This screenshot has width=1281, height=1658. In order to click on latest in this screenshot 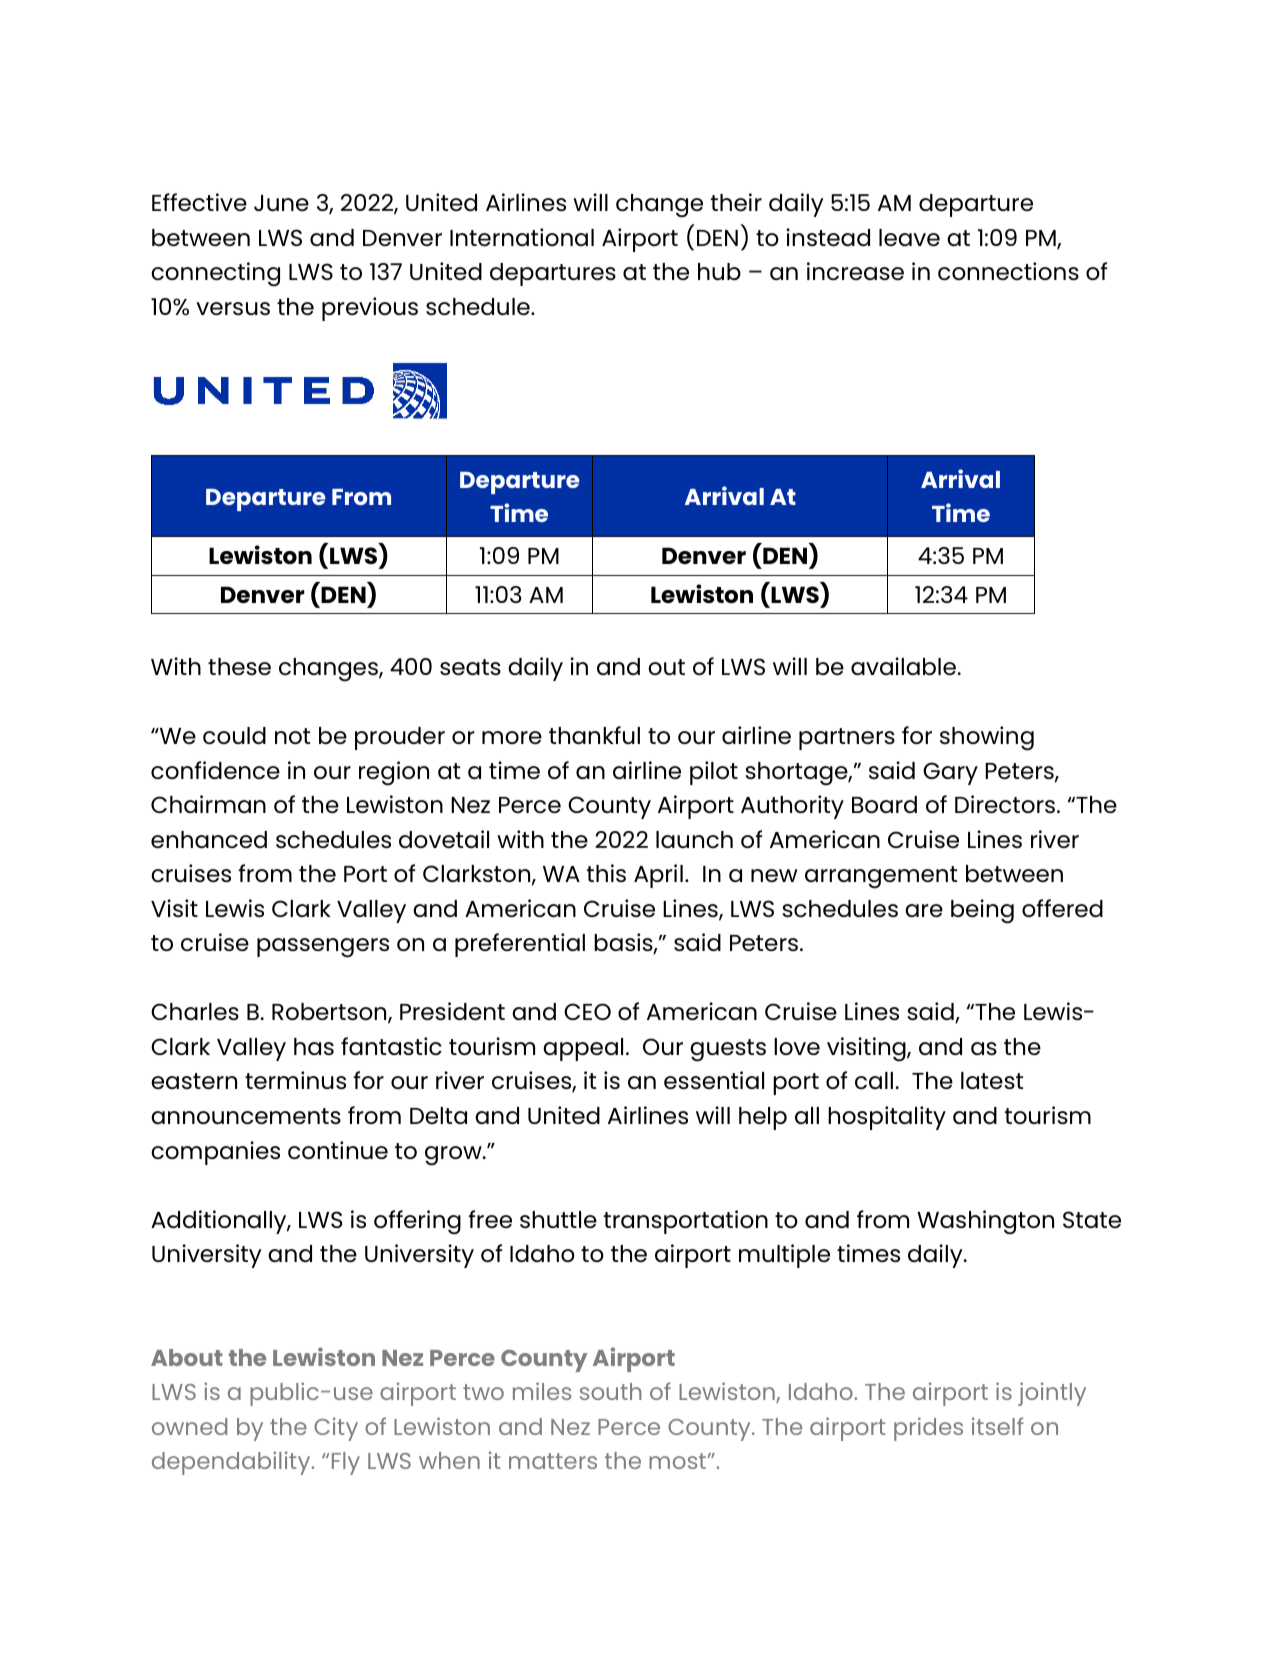, I will do `click(992, 1080)`.
